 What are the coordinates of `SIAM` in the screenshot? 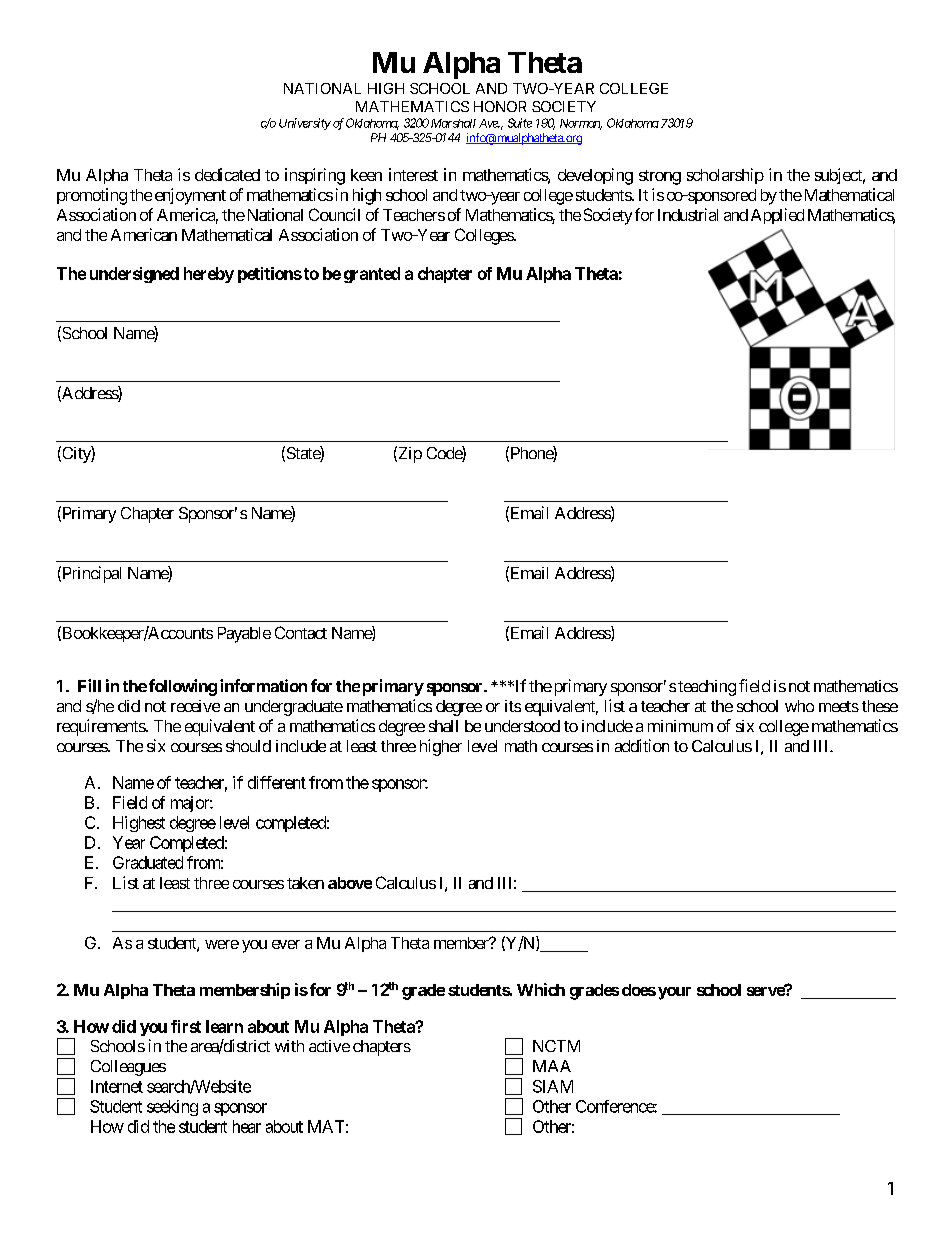 It's located at (553, 1086).
